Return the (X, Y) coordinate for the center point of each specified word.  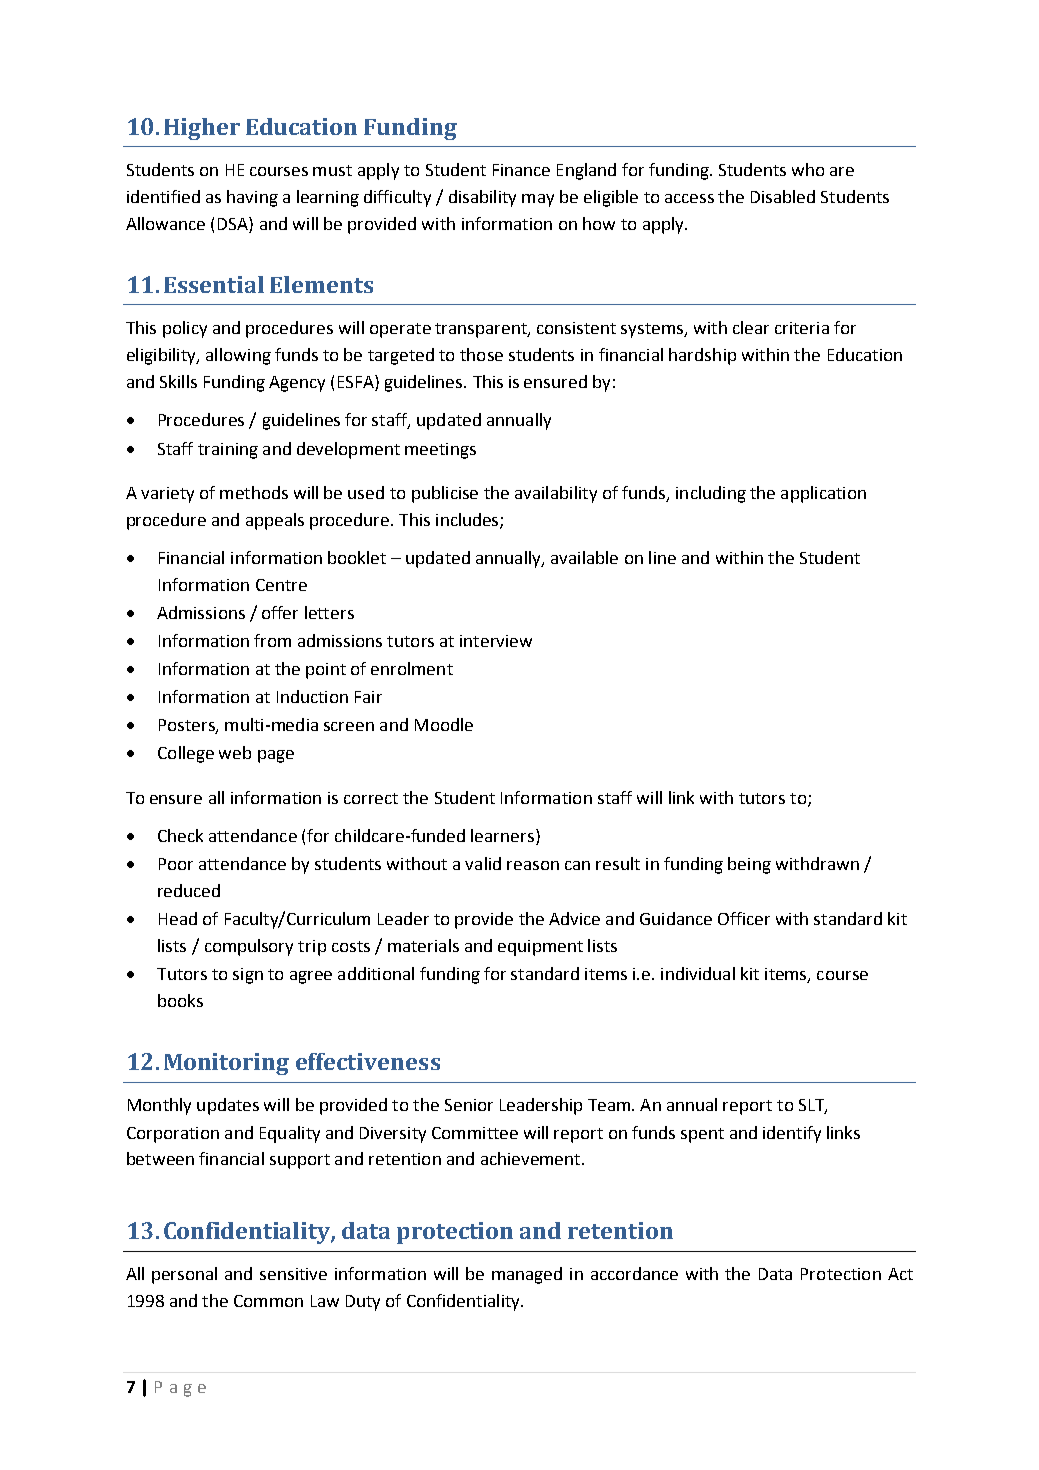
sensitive (293, 1274)
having (252, 198)
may (538, 200)
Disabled (783, 196)
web (235, 752)
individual (698, 973)
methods (254, 492)
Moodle (444, 724)
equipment (540, 948)
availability (556, 494)
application (823, 494)
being (749, 865)
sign (248, 976)
